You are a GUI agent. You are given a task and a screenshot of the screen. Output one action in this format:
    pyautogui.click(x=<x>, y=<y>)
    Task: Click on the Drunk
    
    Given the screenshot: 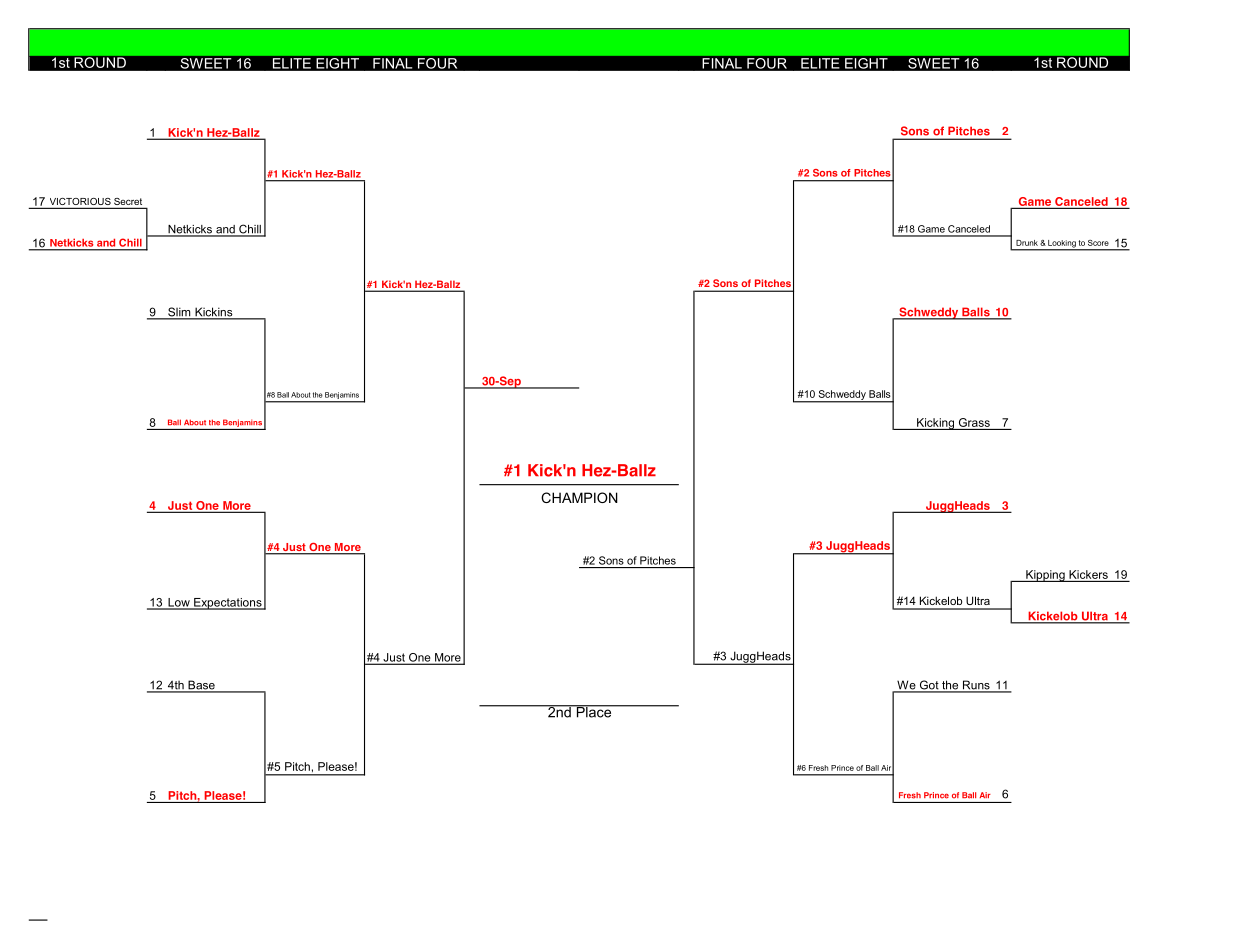 What is the action you would take?
    pyautogui.click(x=1027, y=243)
